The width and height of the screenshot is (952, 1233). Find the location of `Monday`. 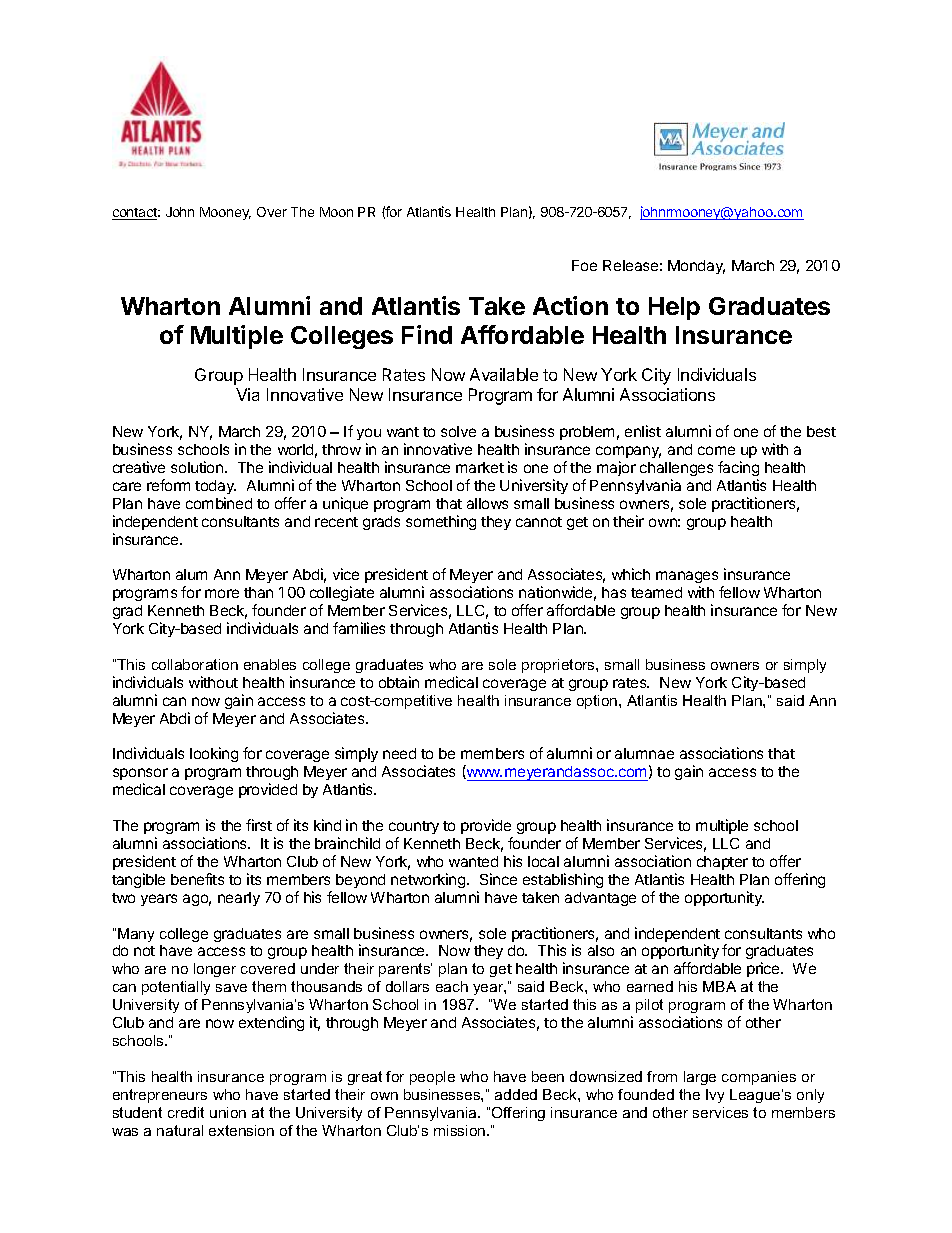

Monday is located at coordinates (696, 267).
